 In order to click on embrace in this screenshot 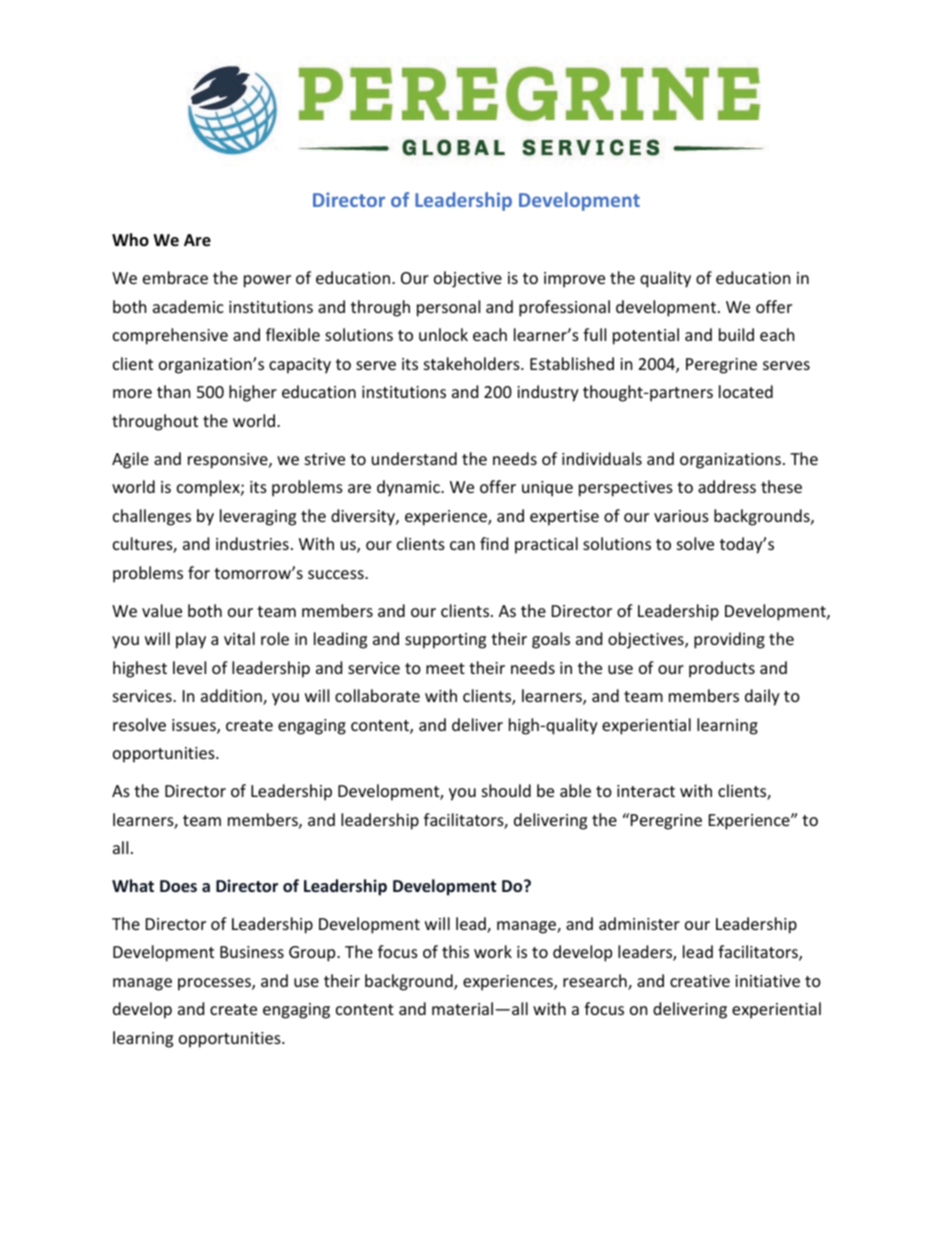, I will do `click(175, 277)`.
